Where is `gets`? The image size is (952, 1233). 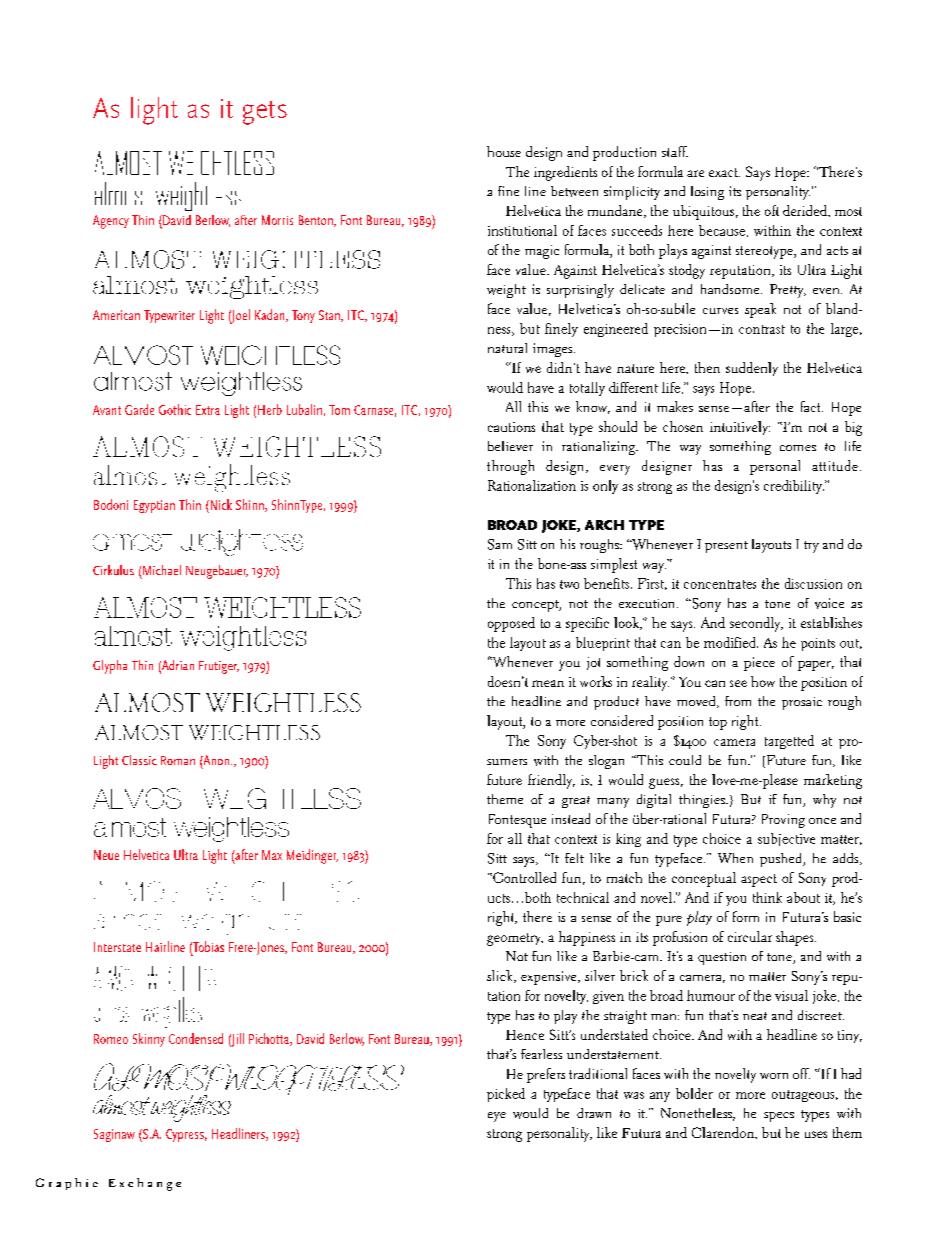
gets is located at coordinates (265, 113).
